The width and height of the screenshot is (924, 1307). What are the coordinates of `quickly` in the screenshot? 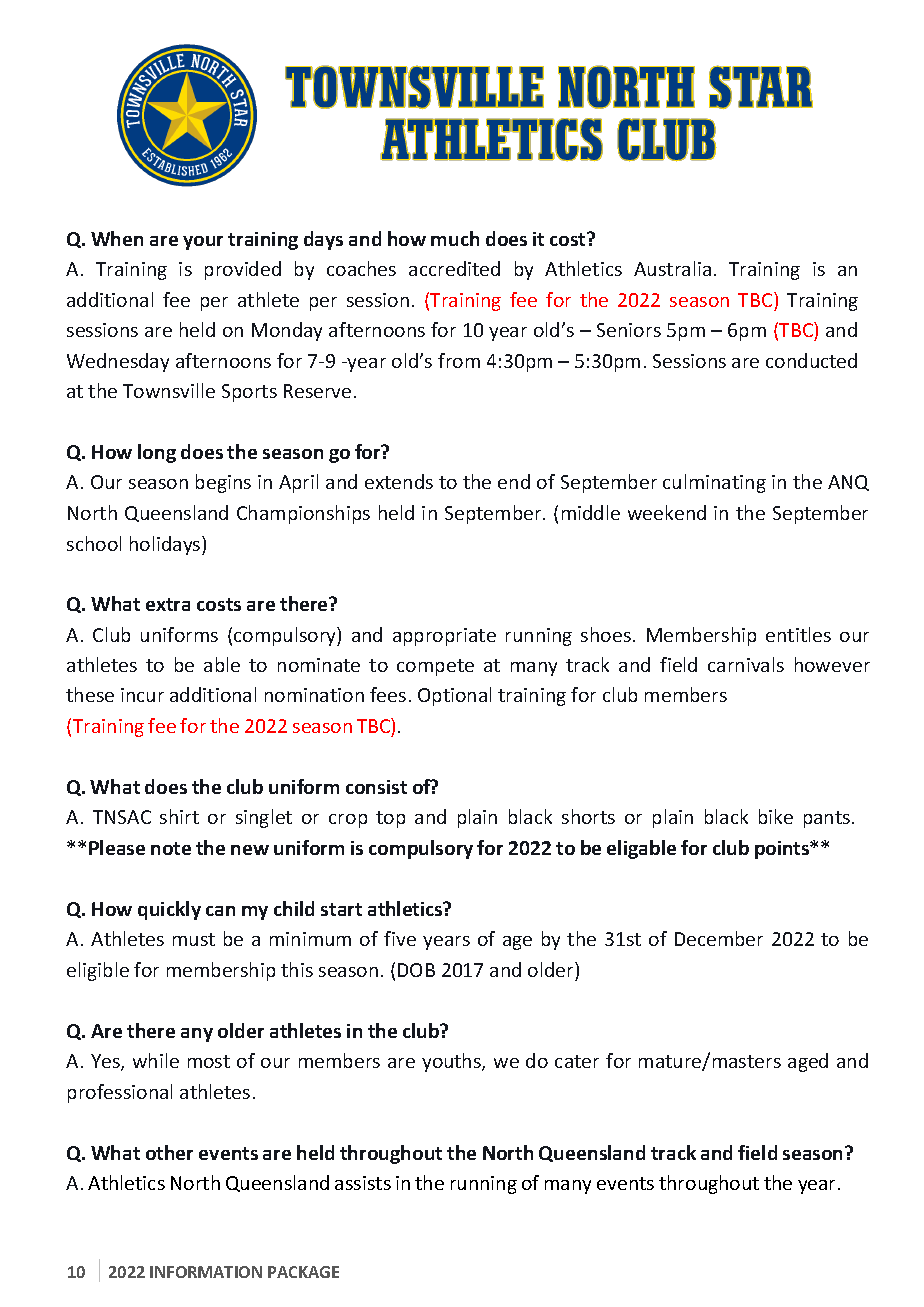 It's located at (169, 910).
